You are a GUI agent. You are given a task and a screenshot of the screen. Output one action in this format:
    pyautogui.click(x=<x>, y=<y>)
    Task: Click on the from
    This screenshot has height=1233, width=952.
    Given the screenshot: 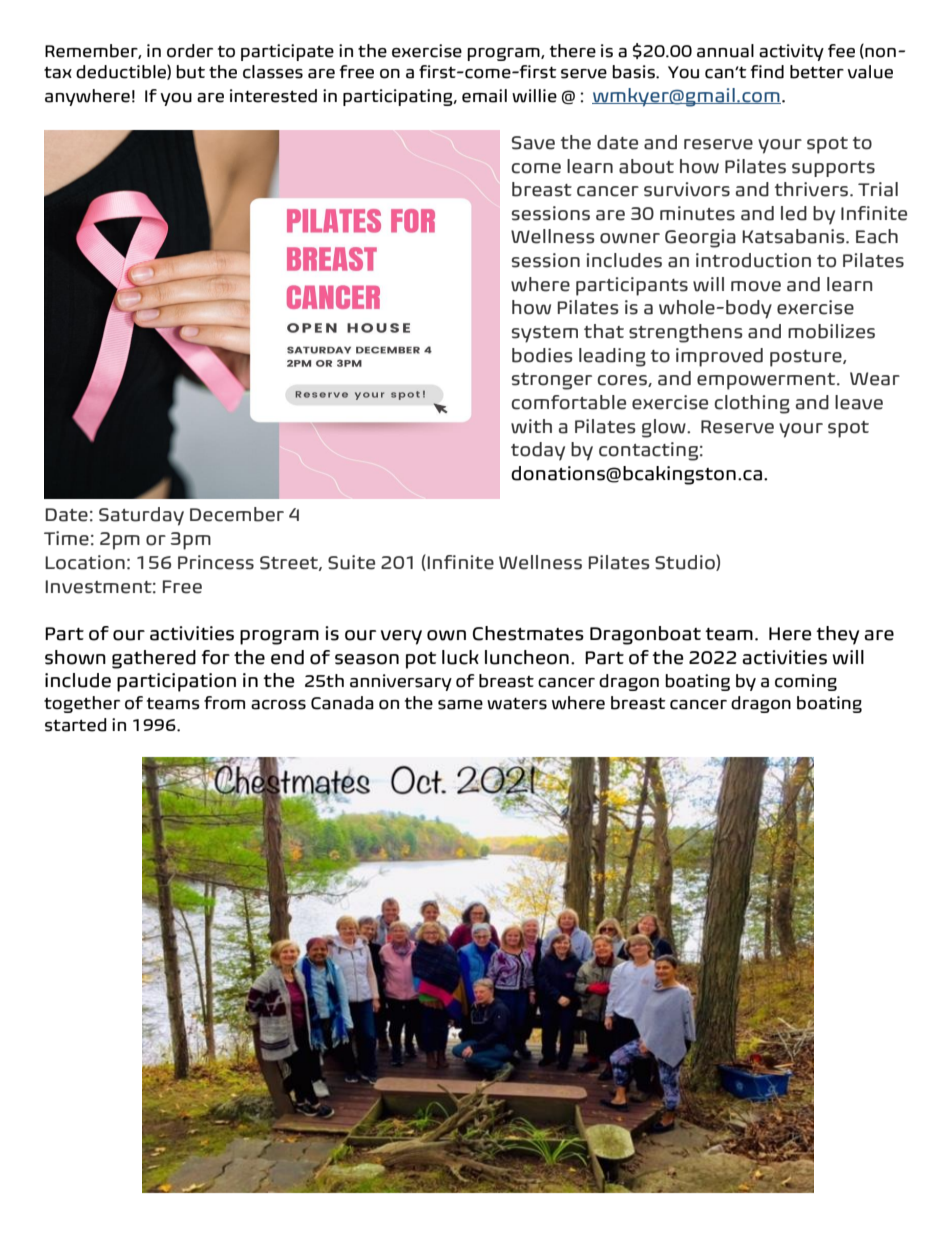 What is the action you would take?
    pyautogui.click(x=224, y=703)
